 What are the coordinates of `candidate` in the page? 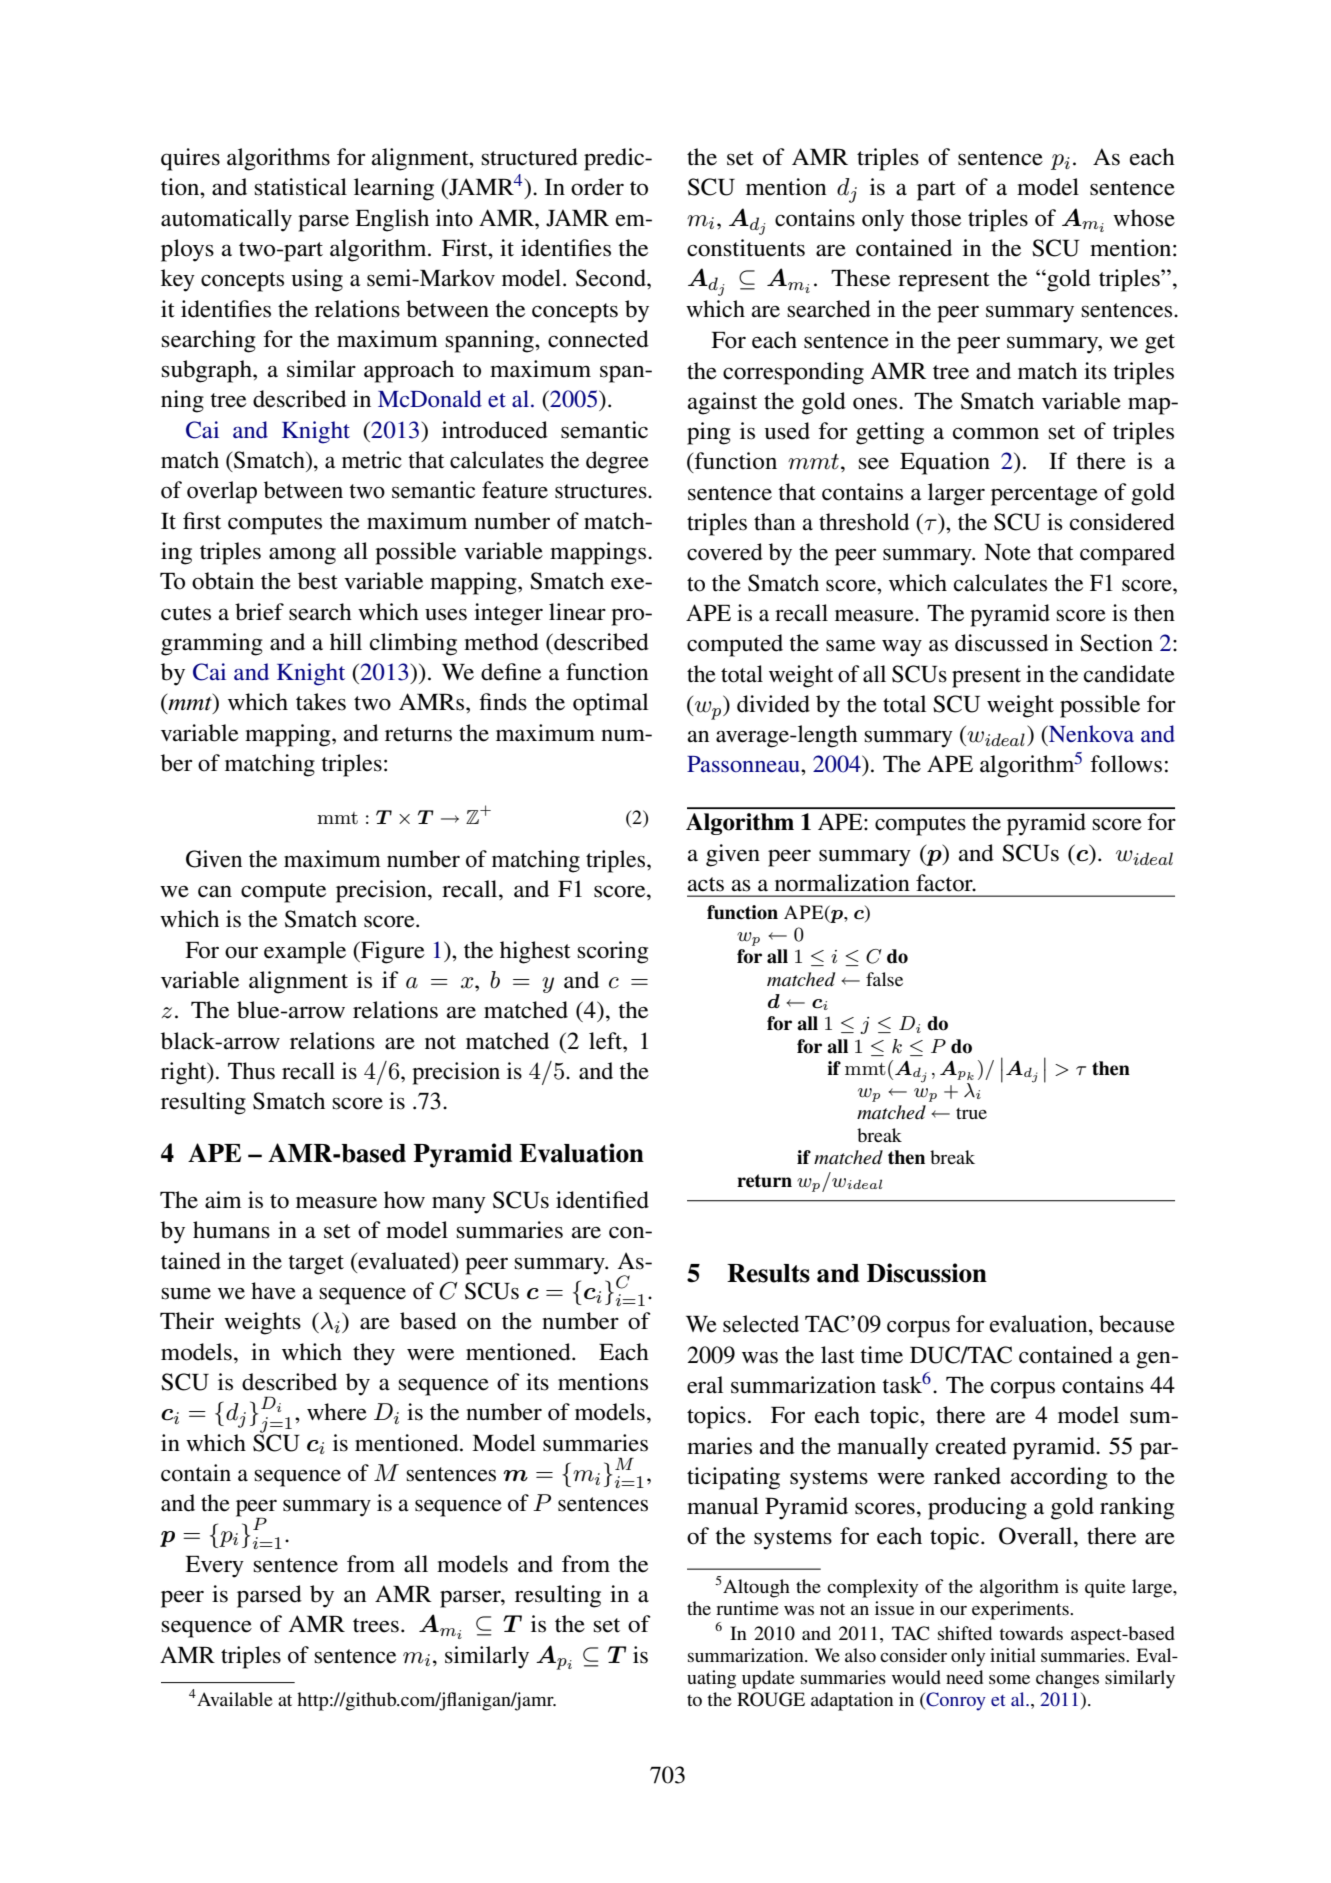 It's located at (1129, 674).
